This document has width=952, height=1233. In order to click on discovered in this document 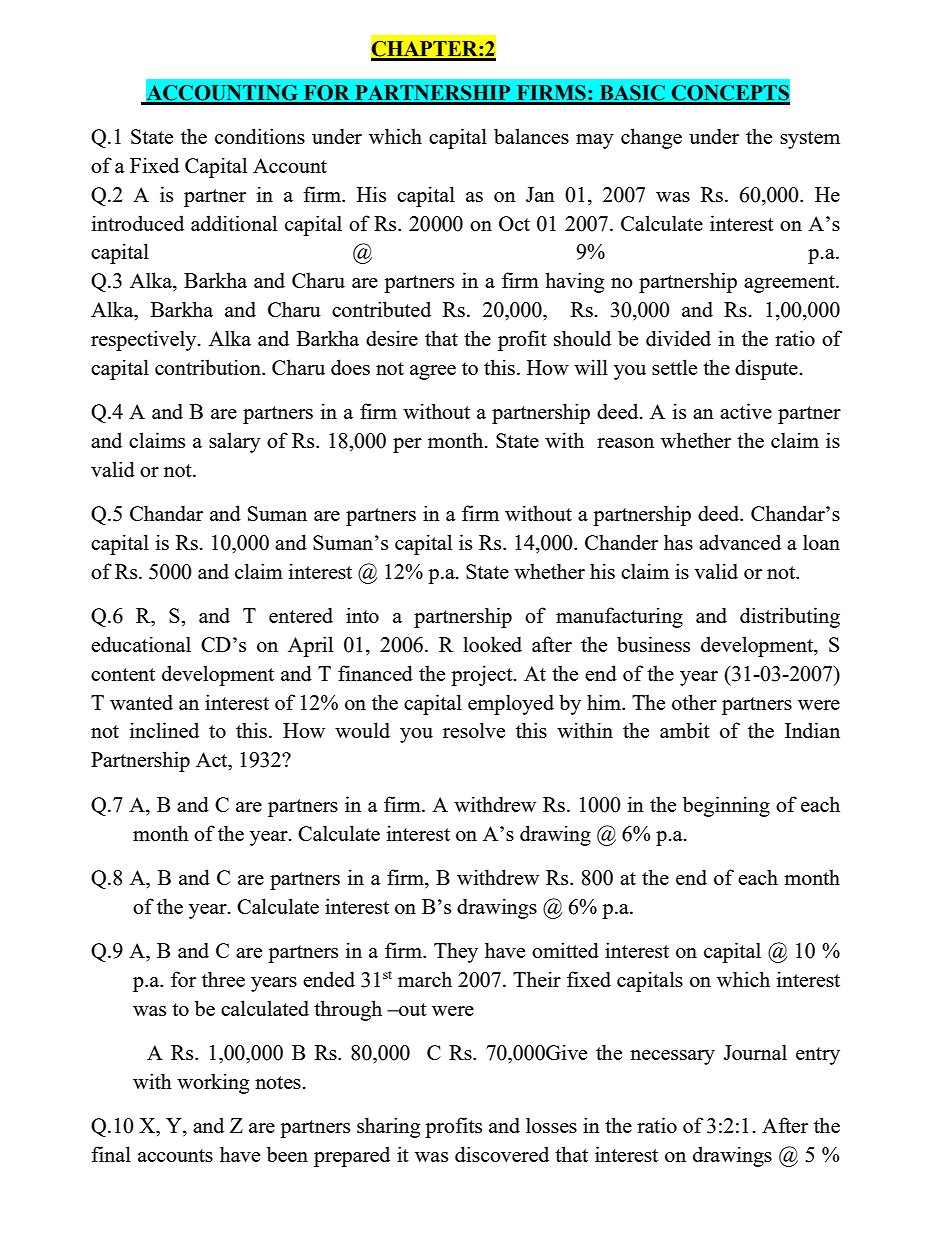, I will do `click(502, 1154)`.
